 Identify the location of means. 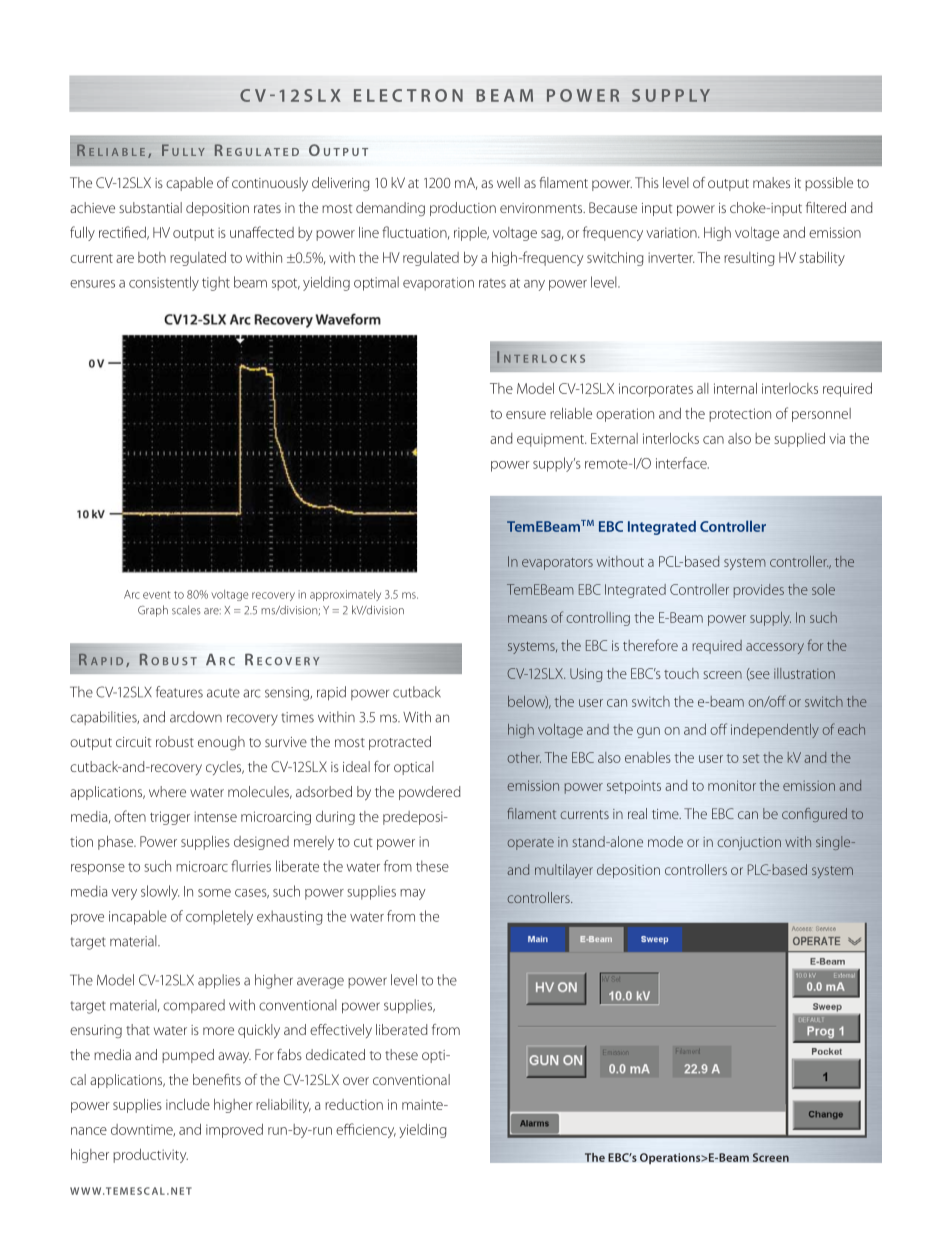
(527, 619).
